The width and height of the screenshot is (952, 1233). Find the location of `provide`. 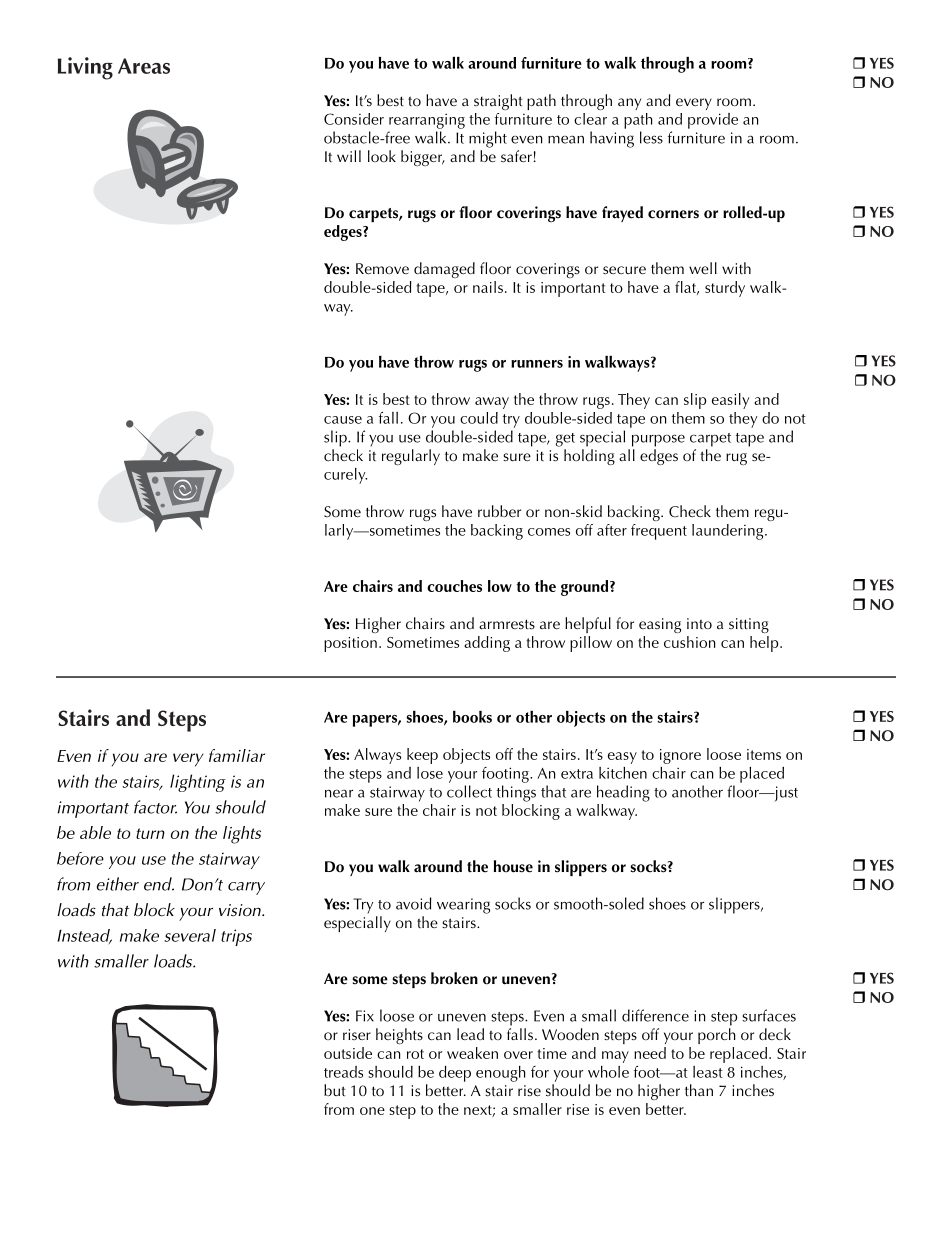

provide is located at coordinates (713, 121).
